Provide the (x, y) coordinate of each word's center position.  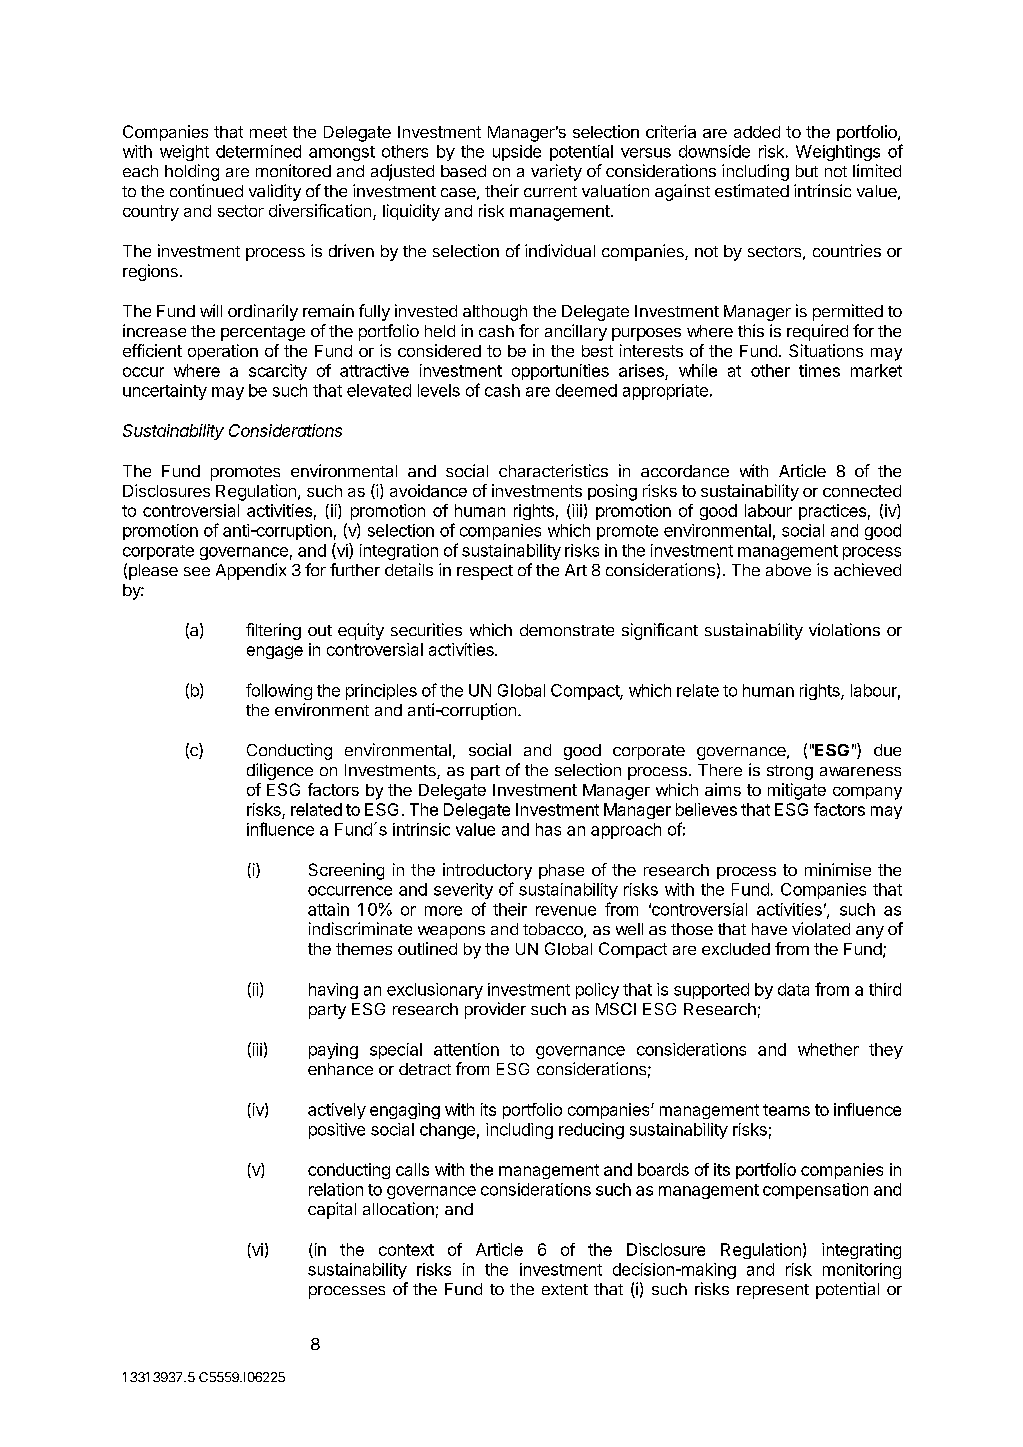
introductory (487, 871)
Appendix (251, 571)
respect (485, 572)
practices (832, 512)
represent (773, 1291)
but (807, 171)
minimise (838, 869)
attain (328, 909)
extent (565, 1289)
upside (517, 153)
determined (258, 151)
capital (332, 1210)
